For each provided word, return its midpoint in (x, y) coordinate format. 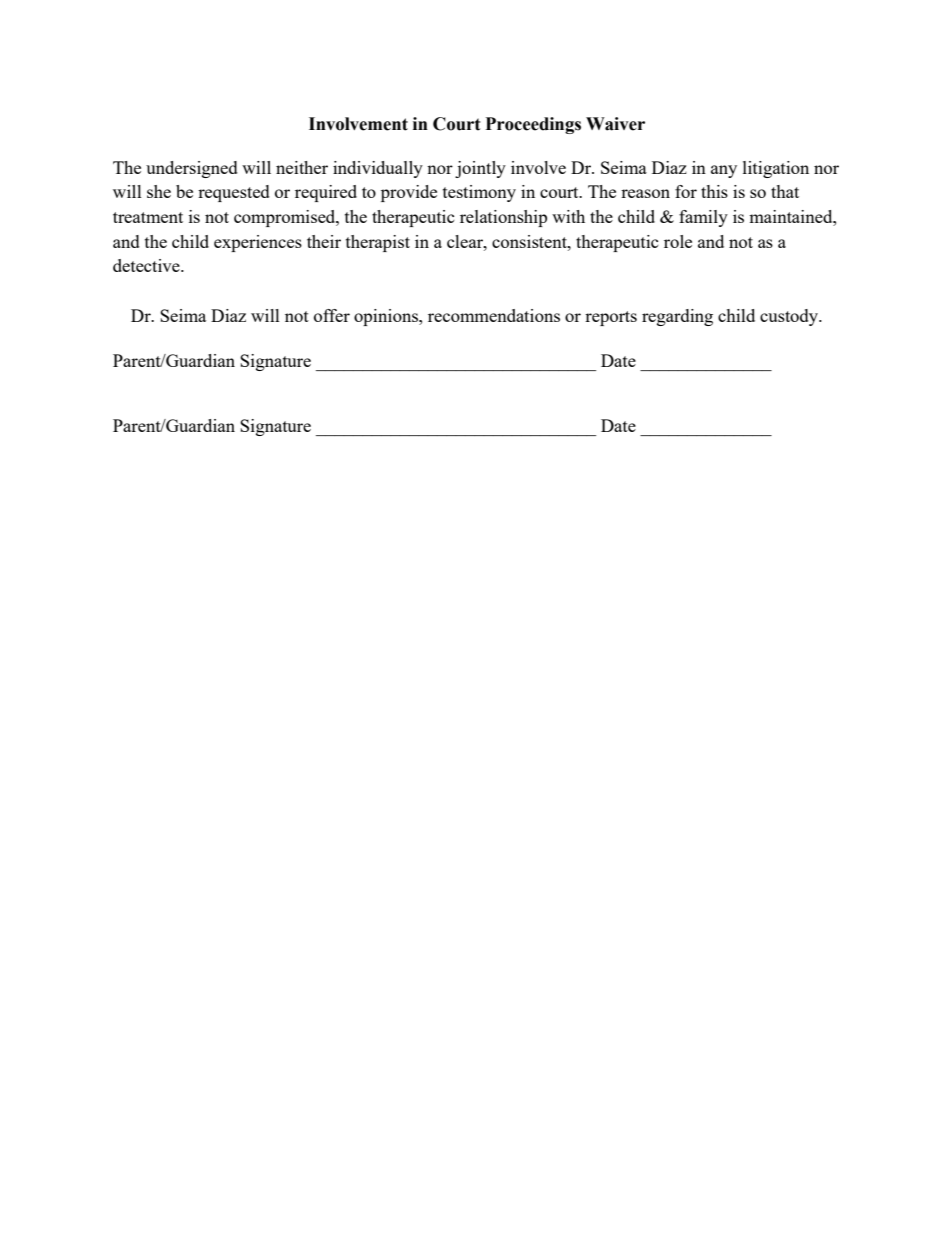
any (724, 171)
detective (147, 265)
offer (332, 315)
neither (302, 167)
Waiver (615, 124)
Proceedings (533, 125)
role (678, 241)
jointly (480, 169)
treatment (148, 217)
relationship (503, 218)
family (703, 218)
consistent (530, 241)
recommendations (494, 315)
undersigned (192, 169)
